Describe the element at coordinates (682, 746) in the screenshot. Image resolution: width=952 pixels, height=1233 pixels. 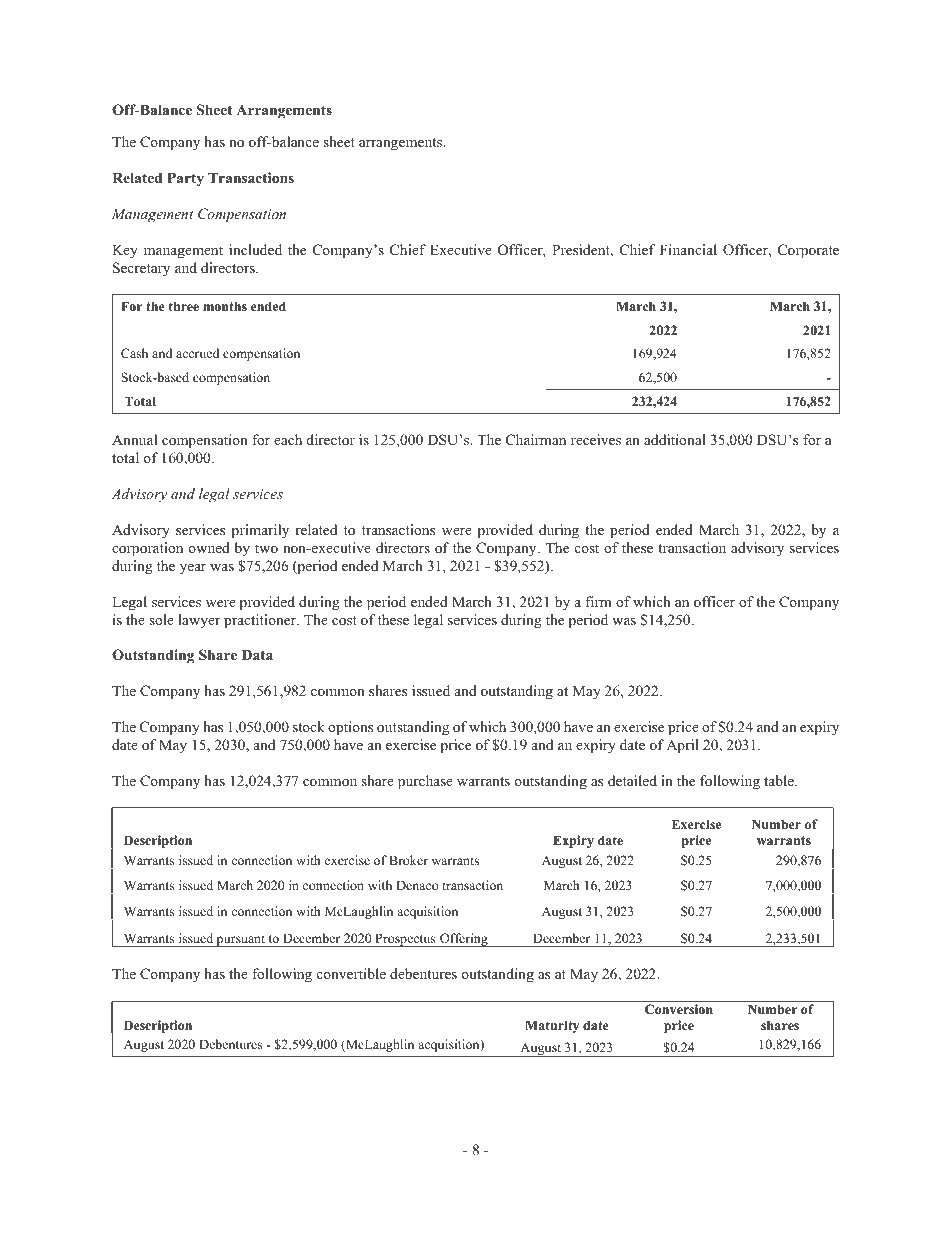
I see `April` at that location.
